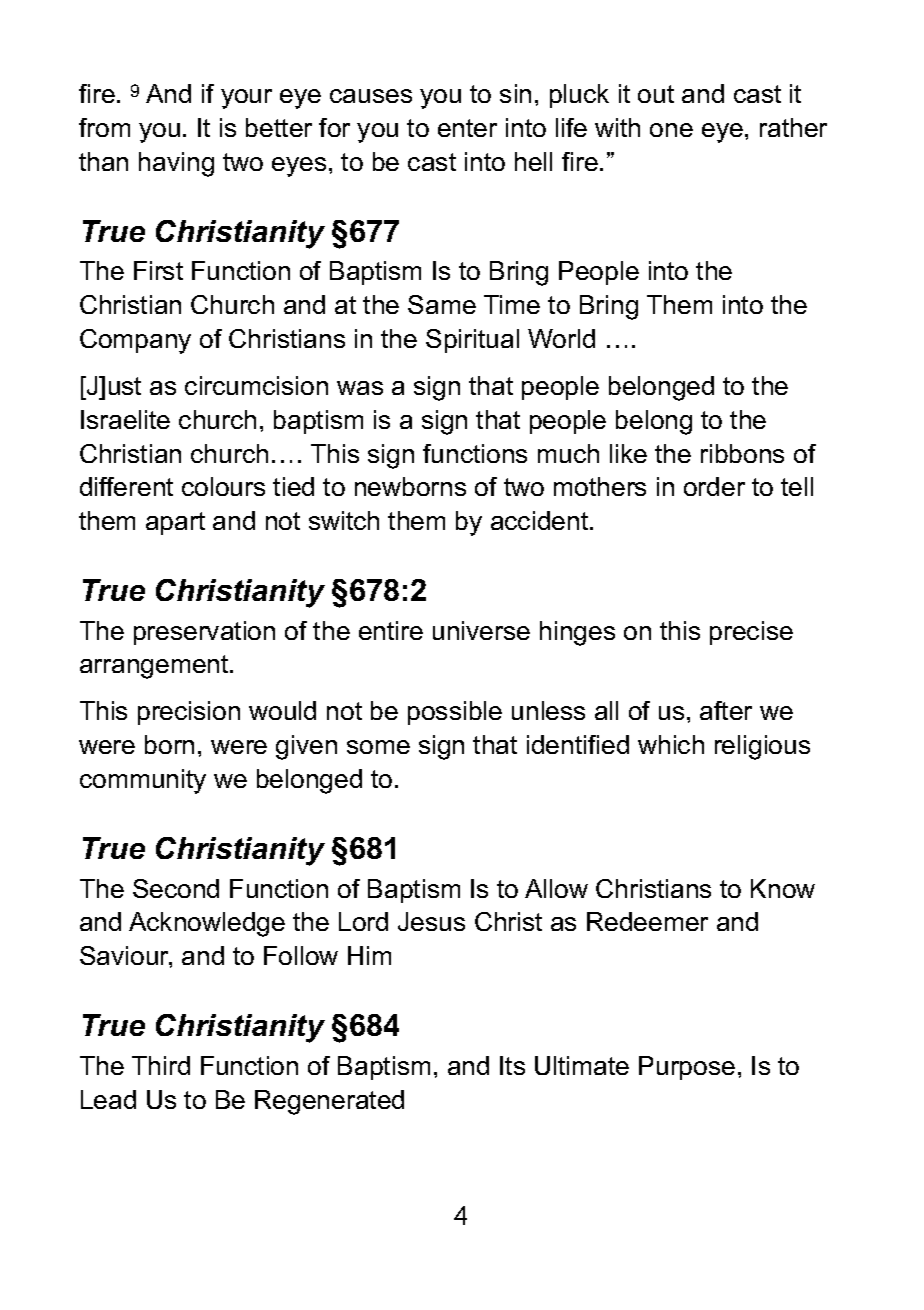  What do you see at coordinates (161, 1065) in the screenshot?
I see `Third` at bounding box center [161, 1065].
